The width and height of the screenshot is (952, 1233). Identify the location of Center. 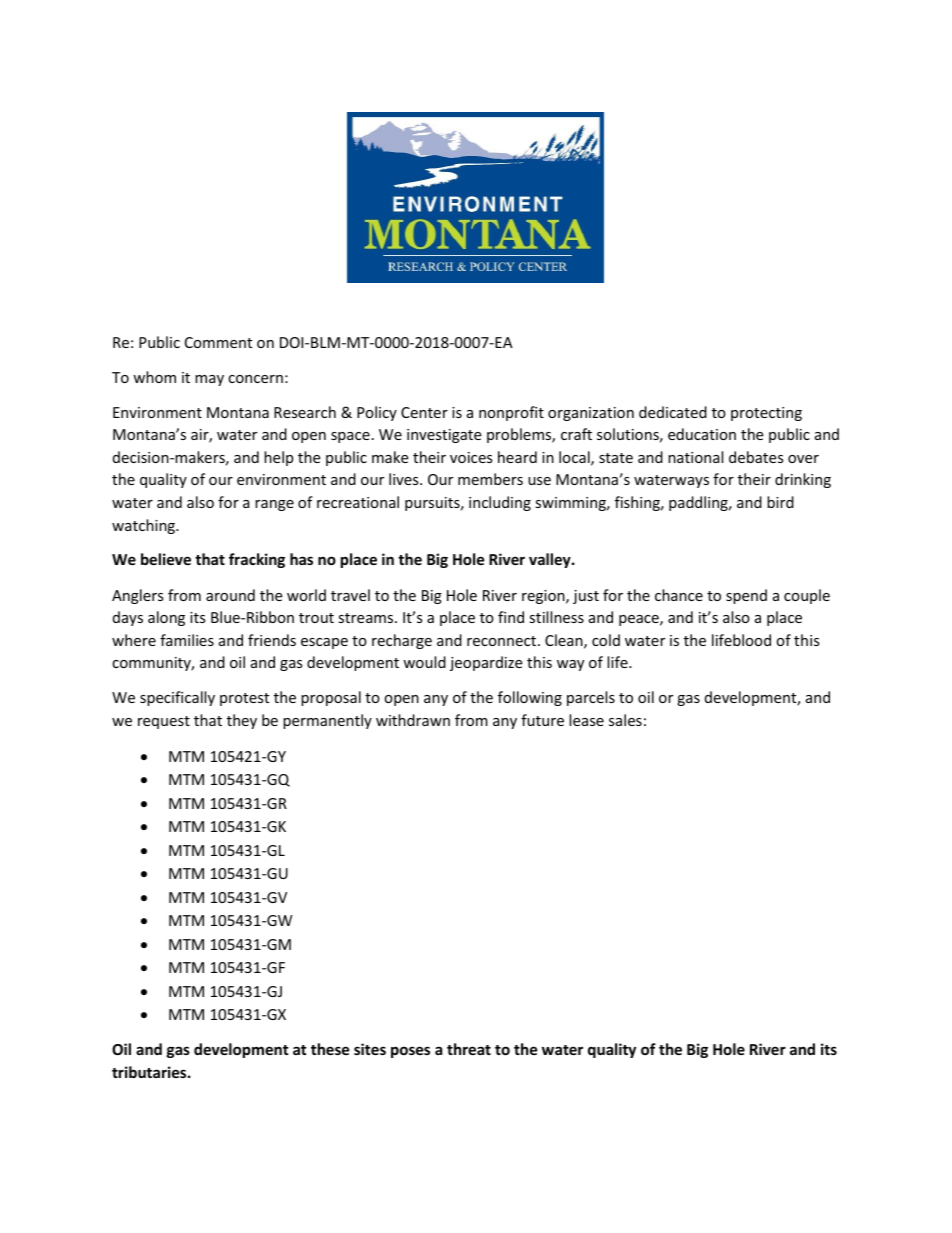
(424, 412).
